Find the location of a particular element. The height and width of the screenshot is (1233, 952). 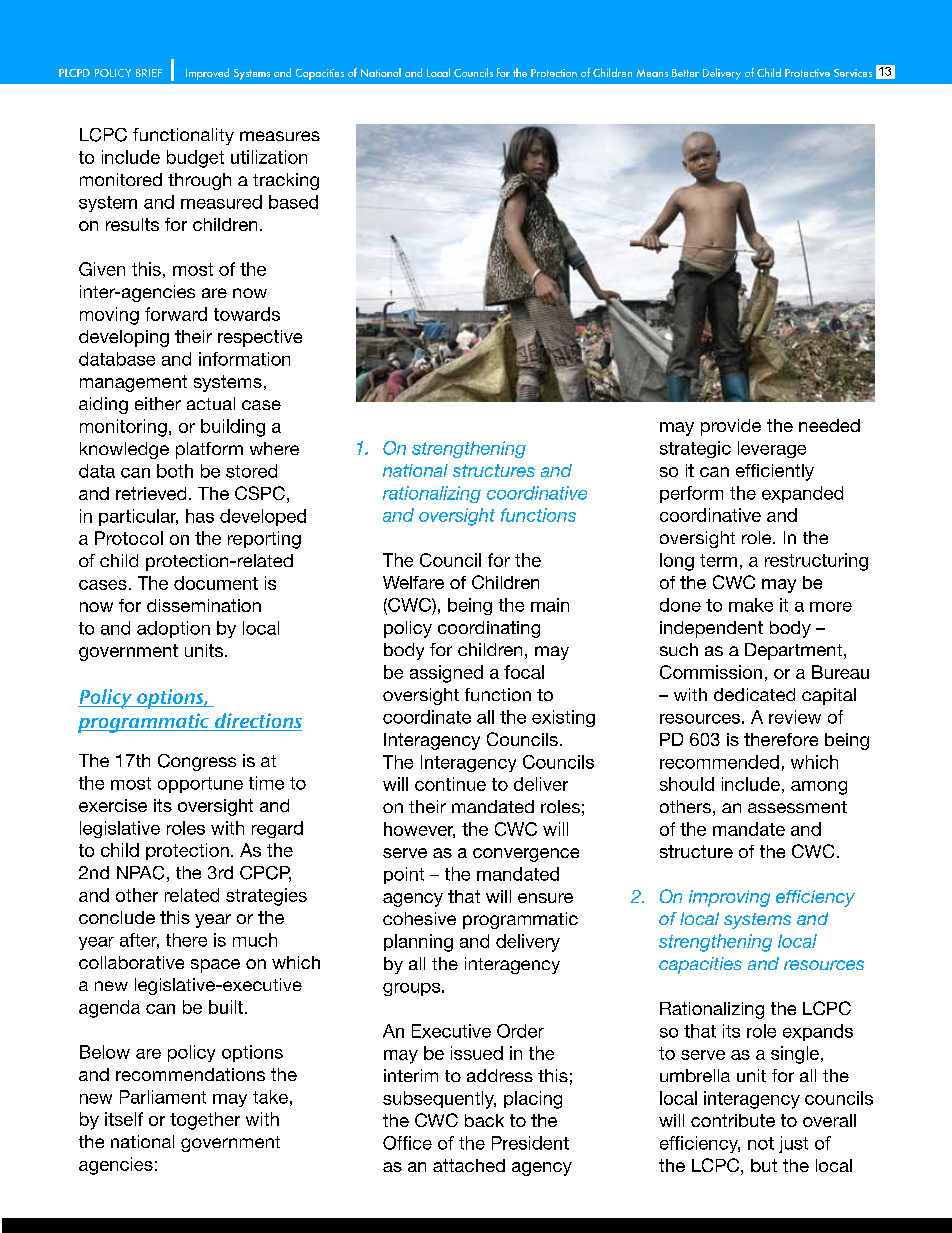

provide is located at coordinates (731, 427).
